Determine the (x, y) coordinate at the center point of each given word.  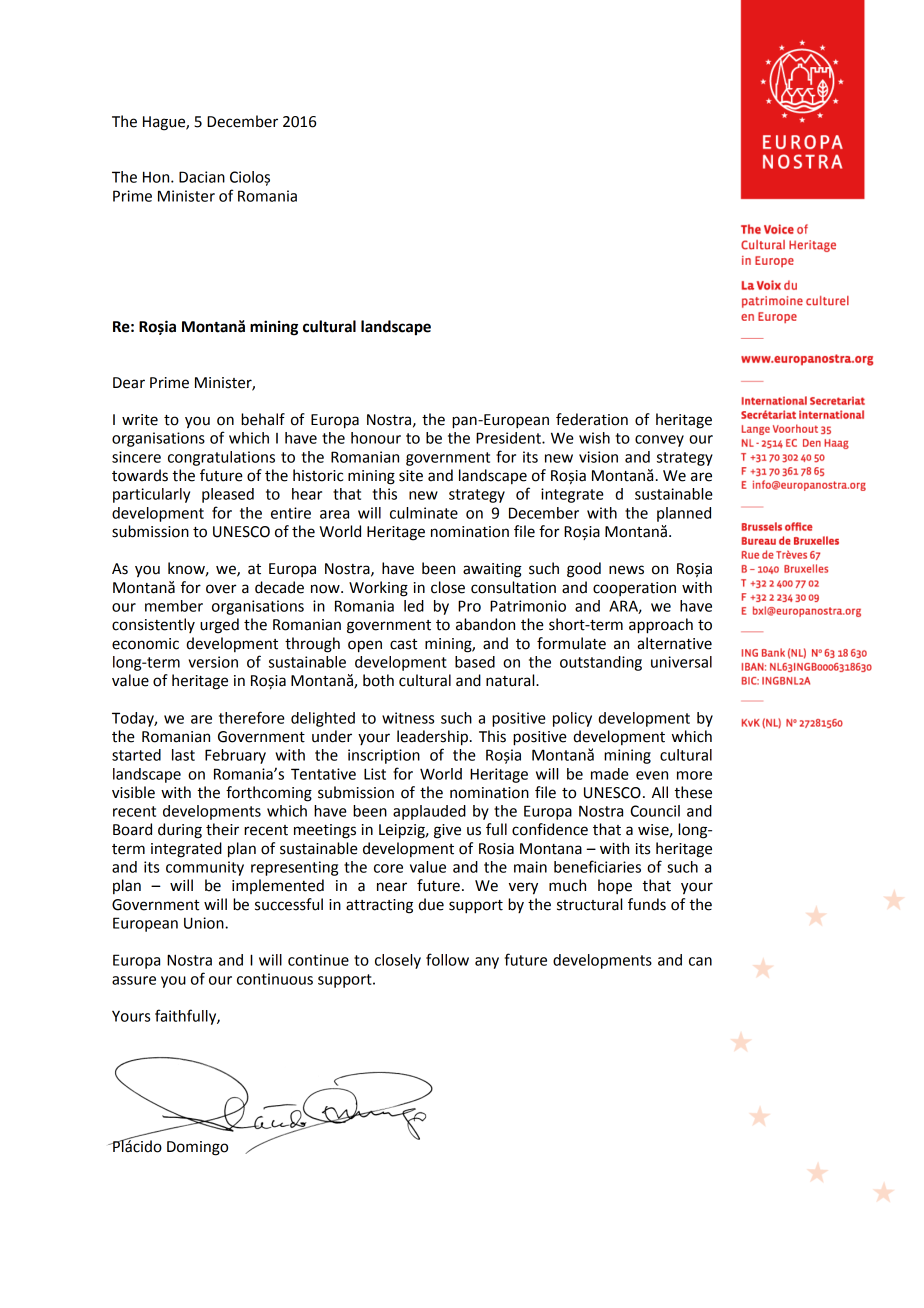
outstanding (601, 663)
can (700, 961)
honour (376, 438)
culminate (424, 513)
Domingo (197, 1148)
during (180, 831)
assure (134, 980)
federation (592, 419)
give (447, 831)
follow (447, 959)
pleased (228, 495)
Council (655, 811)
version (213, 662)
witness (408, 718)
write (140, 420)
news (626, 570)
